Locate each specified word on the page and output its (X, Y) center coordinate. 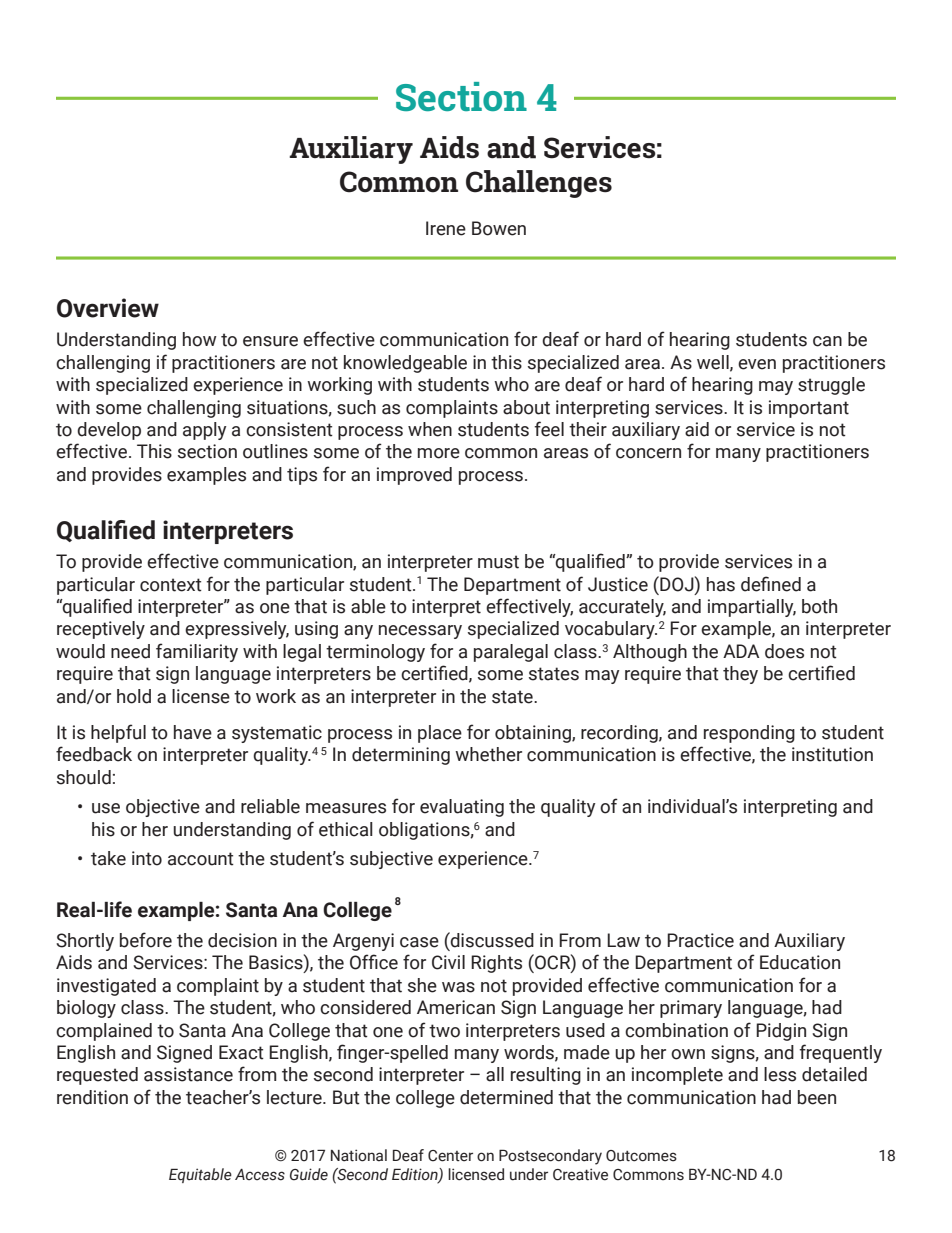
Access (260, 1175)
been (817, 1097)
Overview (108, 308)
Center (450, 1156)
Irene (446, 228)
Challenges (539, 184)
